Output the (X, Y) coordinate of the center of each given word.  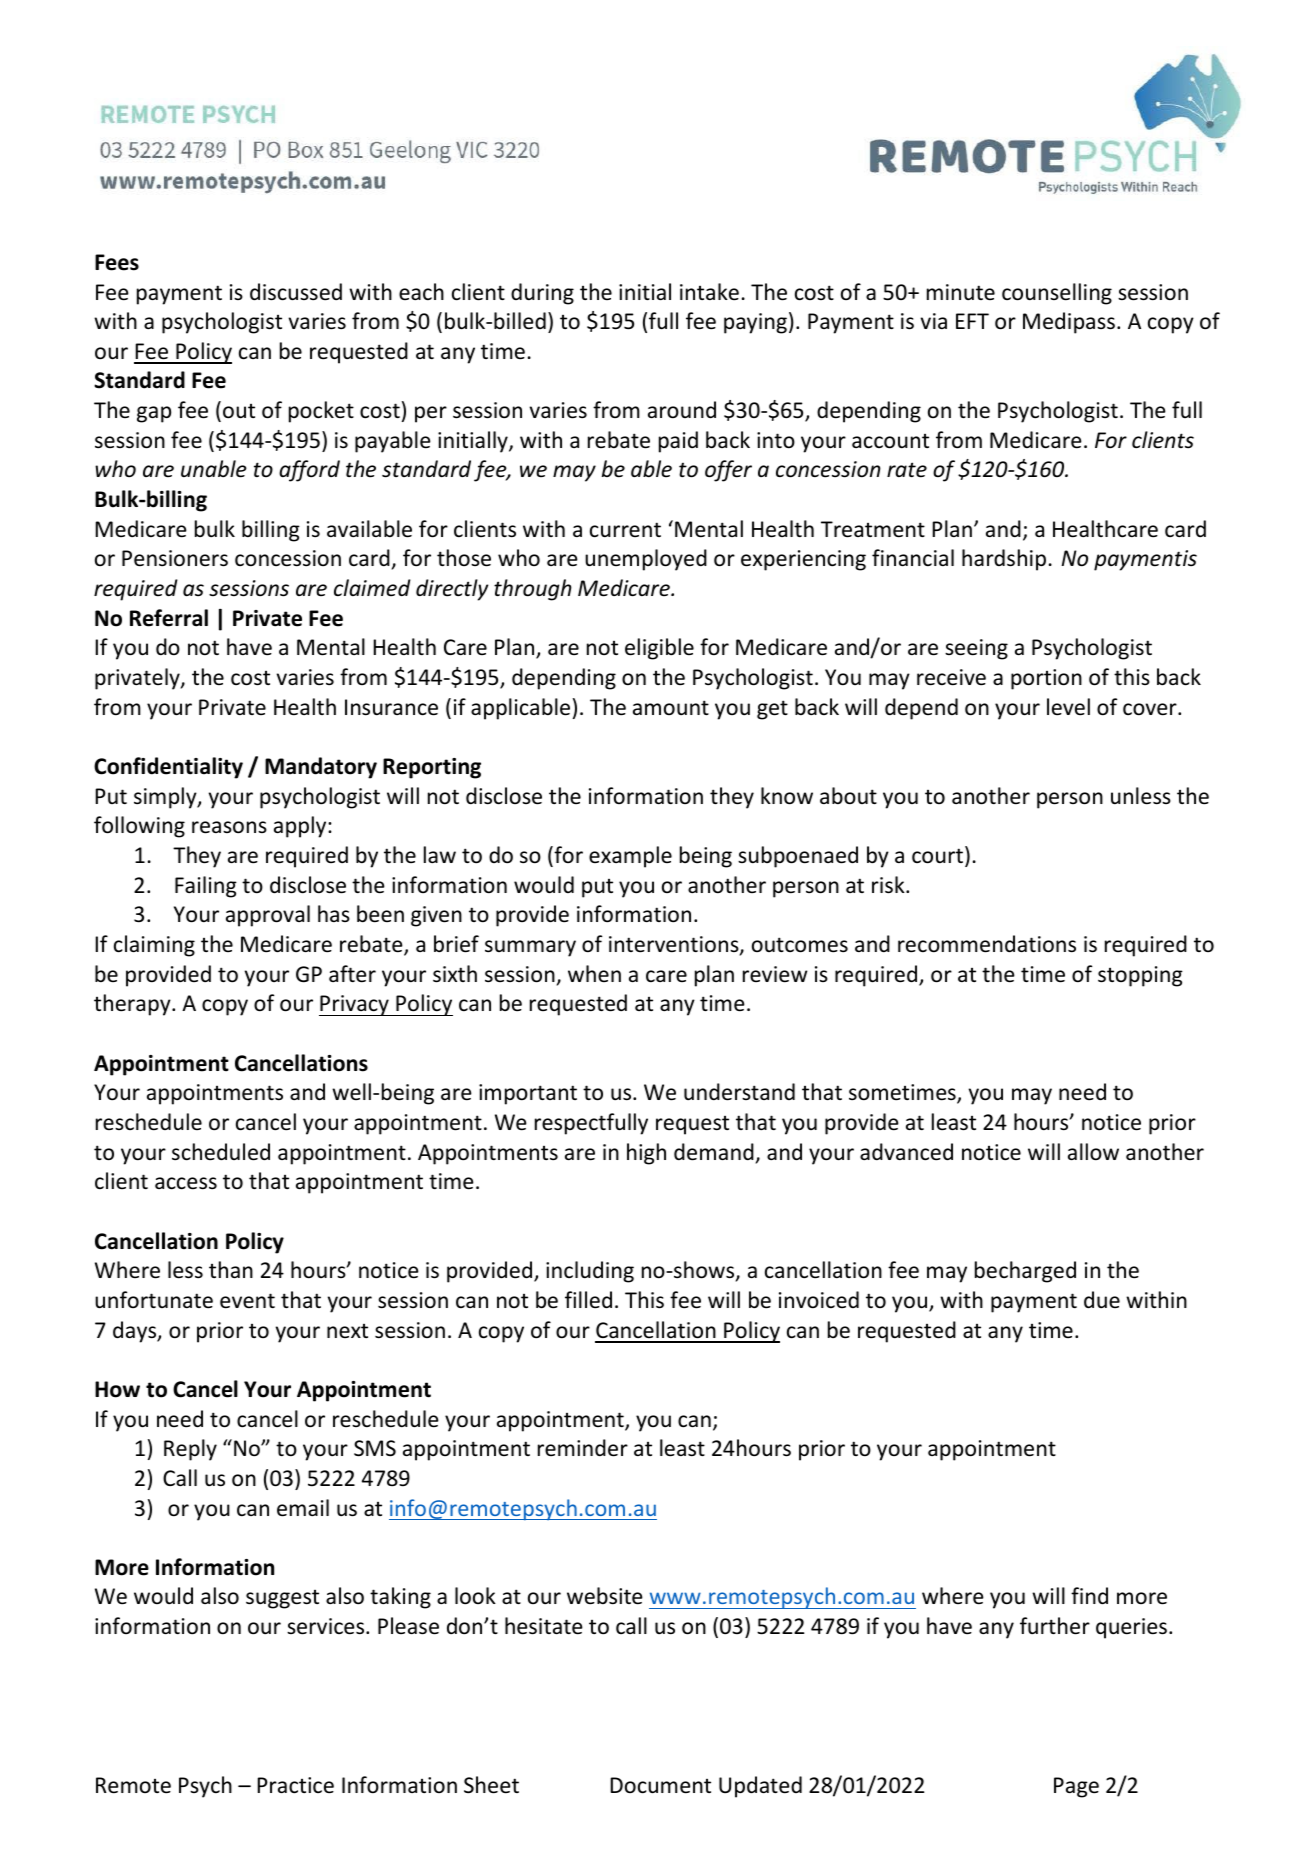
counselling (1057, 294)
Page (1076, 1787)
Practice (295, 1785)
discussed (296, 292)
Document (660, 1785)
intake (709, 292)
